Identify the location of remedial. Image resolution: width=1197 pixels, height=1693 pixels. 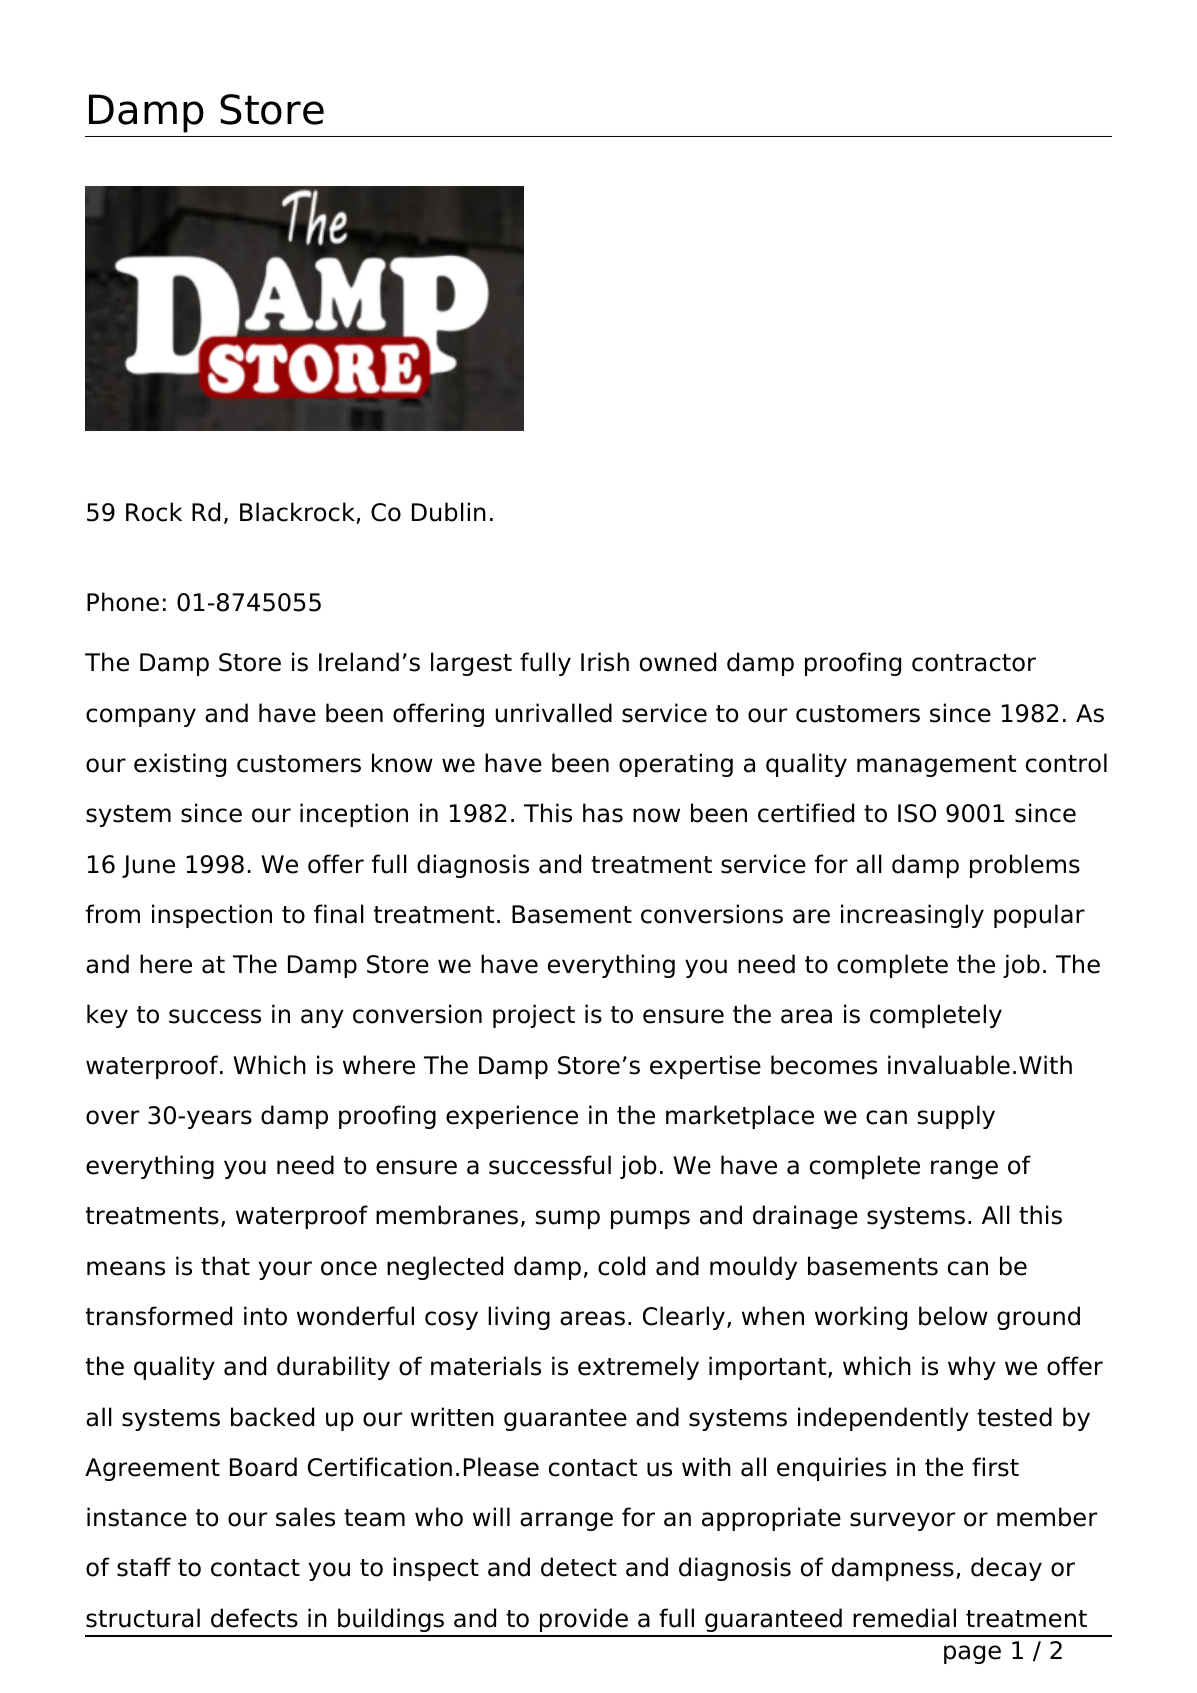
(904, 1618).
